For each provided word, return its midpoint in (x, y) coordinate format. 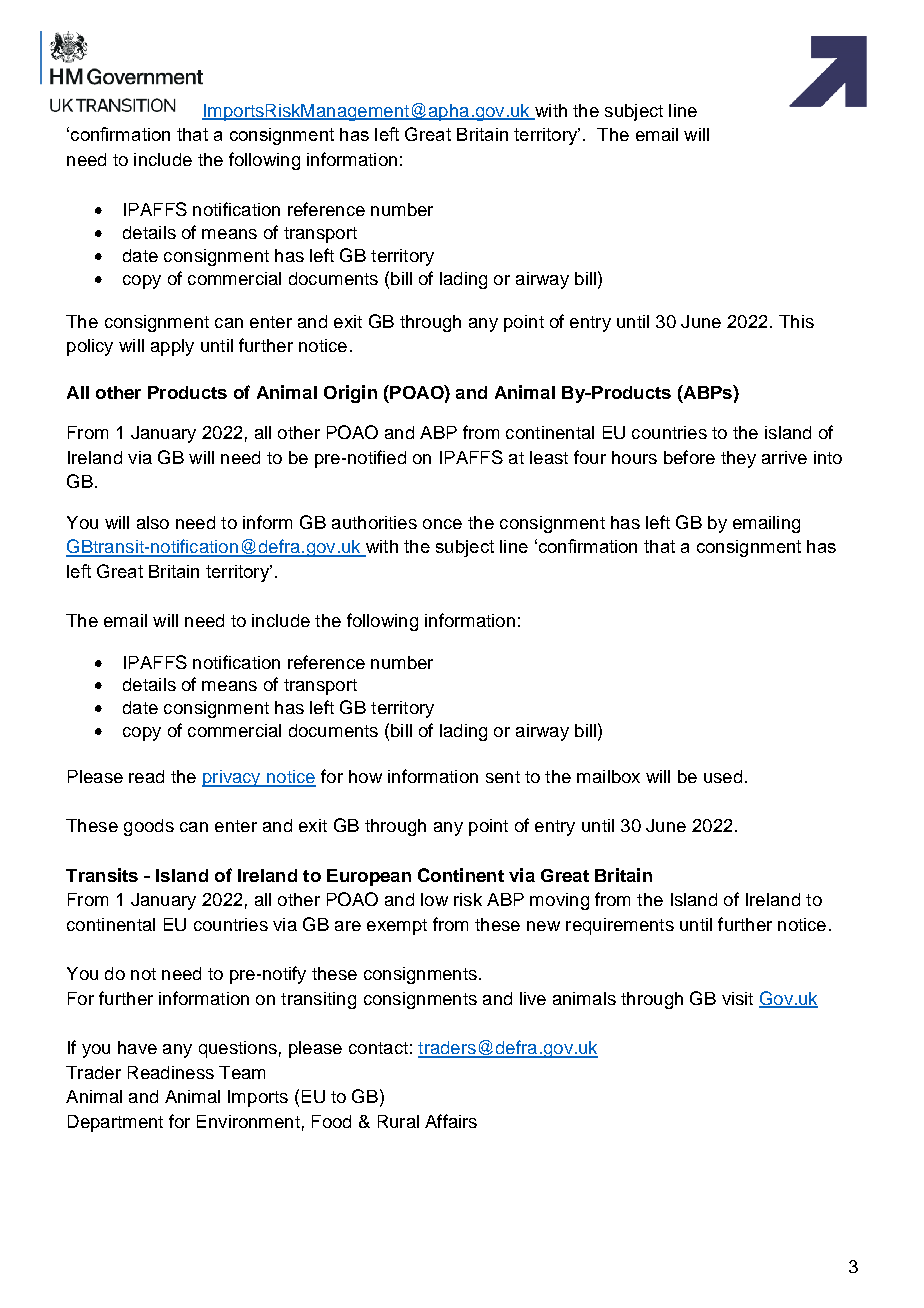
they (738, 459)
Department (115, 1123)
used (723, 776)
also (153, 522)
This (796, 321)
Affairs (451, 1121)
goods (149, 827)
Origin (350, 394)
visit (737, 998)
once (442, 524)
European (369, 877)
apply (172, 347)
